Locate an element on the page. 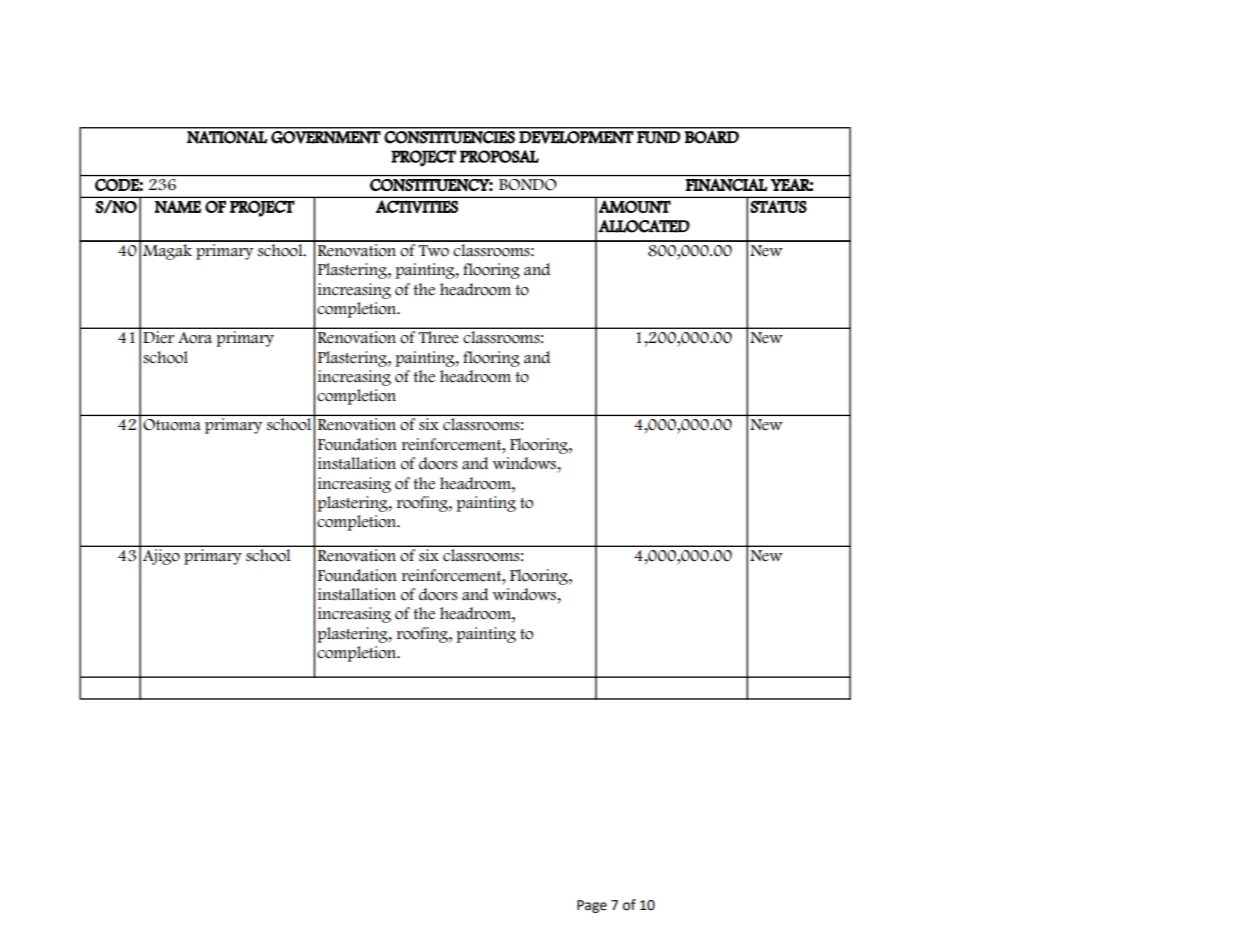  NAME is located at coordinates (178, 206).
